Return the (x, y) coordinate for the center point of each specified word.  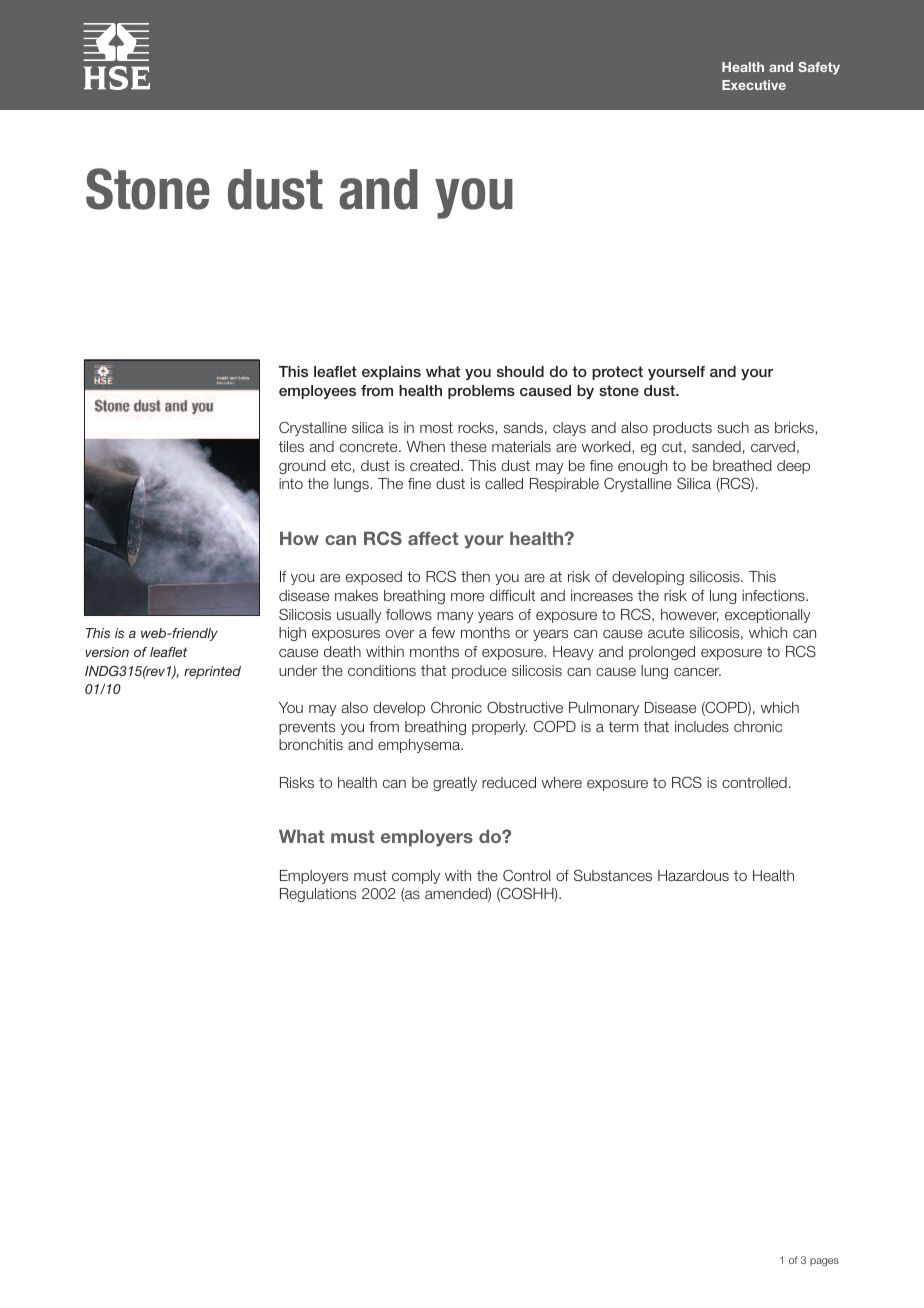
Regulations (318, 895)
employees (317, 392)
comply (416, 877)
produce (479, 672)
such (733, 427)
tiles (291, 446)
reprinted (212, 672)
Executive (754, 85)
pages (824, 1262)
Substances (613, 875)
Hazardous (693, 875)
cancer (697, 672)
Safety (819, 68)
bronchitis (311, 744)
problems (481, 392)
